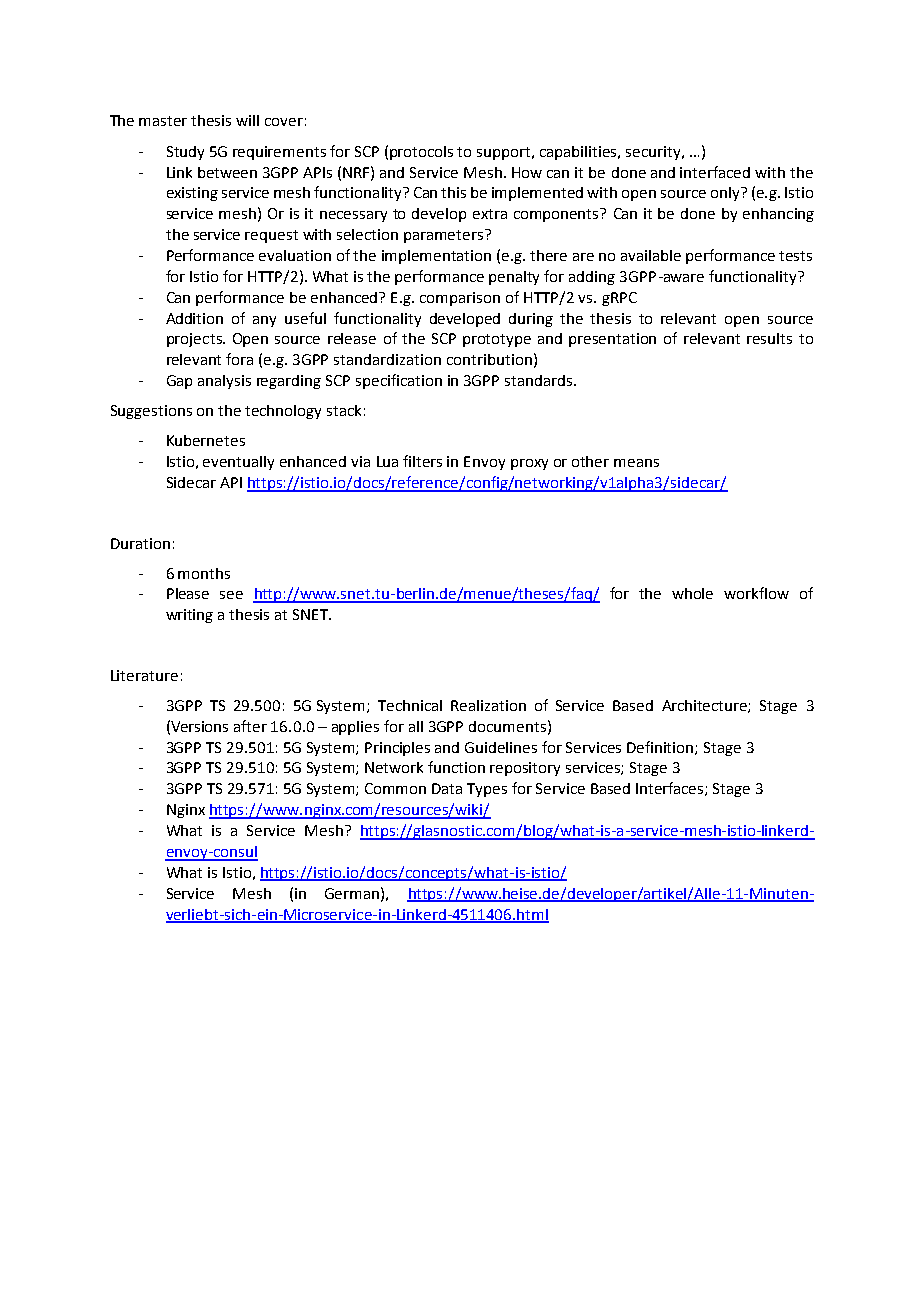  What do you see at coordinates (726, 194) in the screenshot?
I see `only` at bounding box center [726, 194].
